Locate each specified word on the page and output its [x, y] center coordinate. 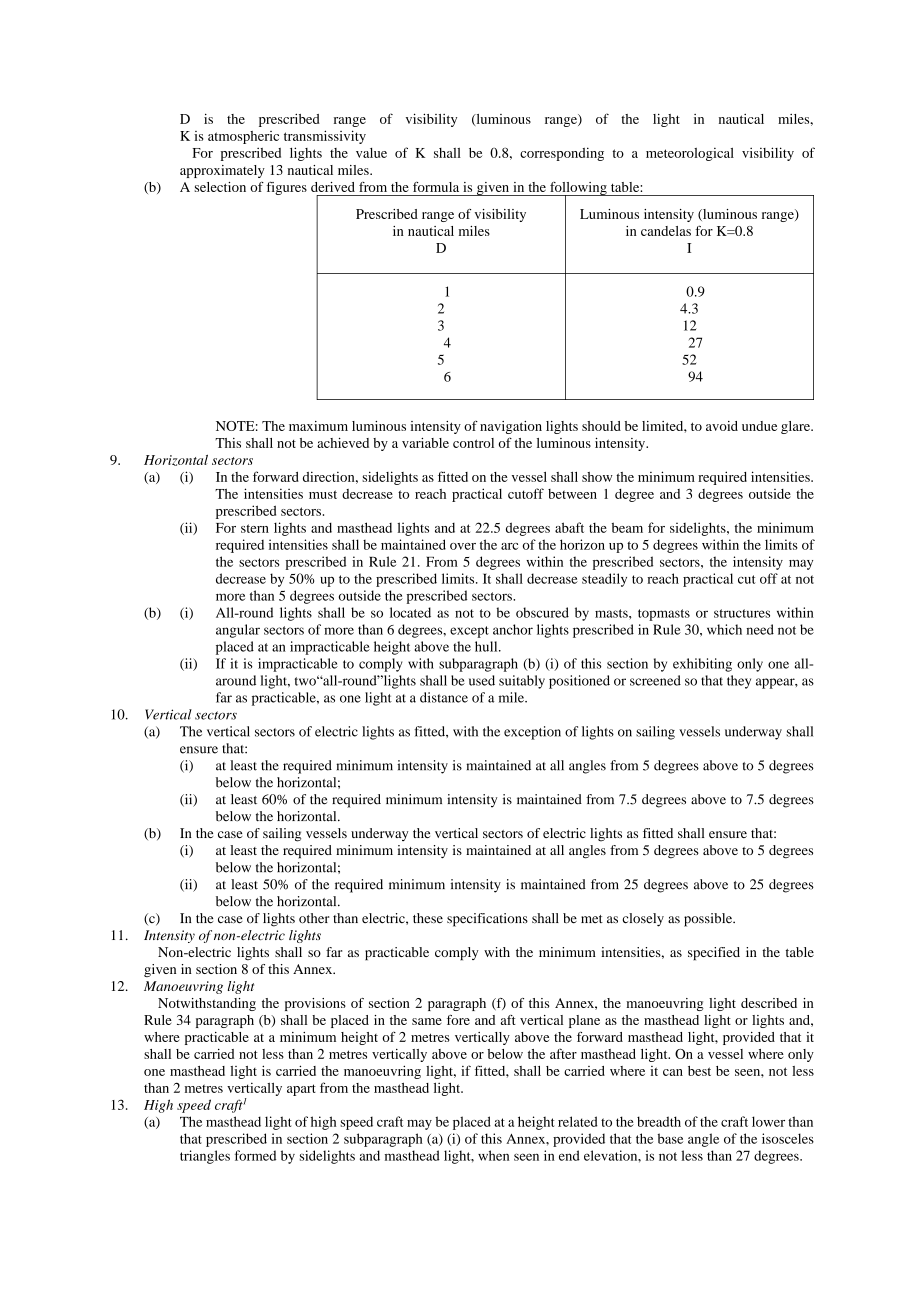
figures [286, 188]
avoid [722, 426]
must [323, 494]
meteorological [690, 154]
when [493, 1155]
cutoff [526, 493]
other [314, 918]
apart [301, 1090]
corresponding [562, 154]
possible [709, 920]
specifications [487, 920]
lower [768, 1121]
